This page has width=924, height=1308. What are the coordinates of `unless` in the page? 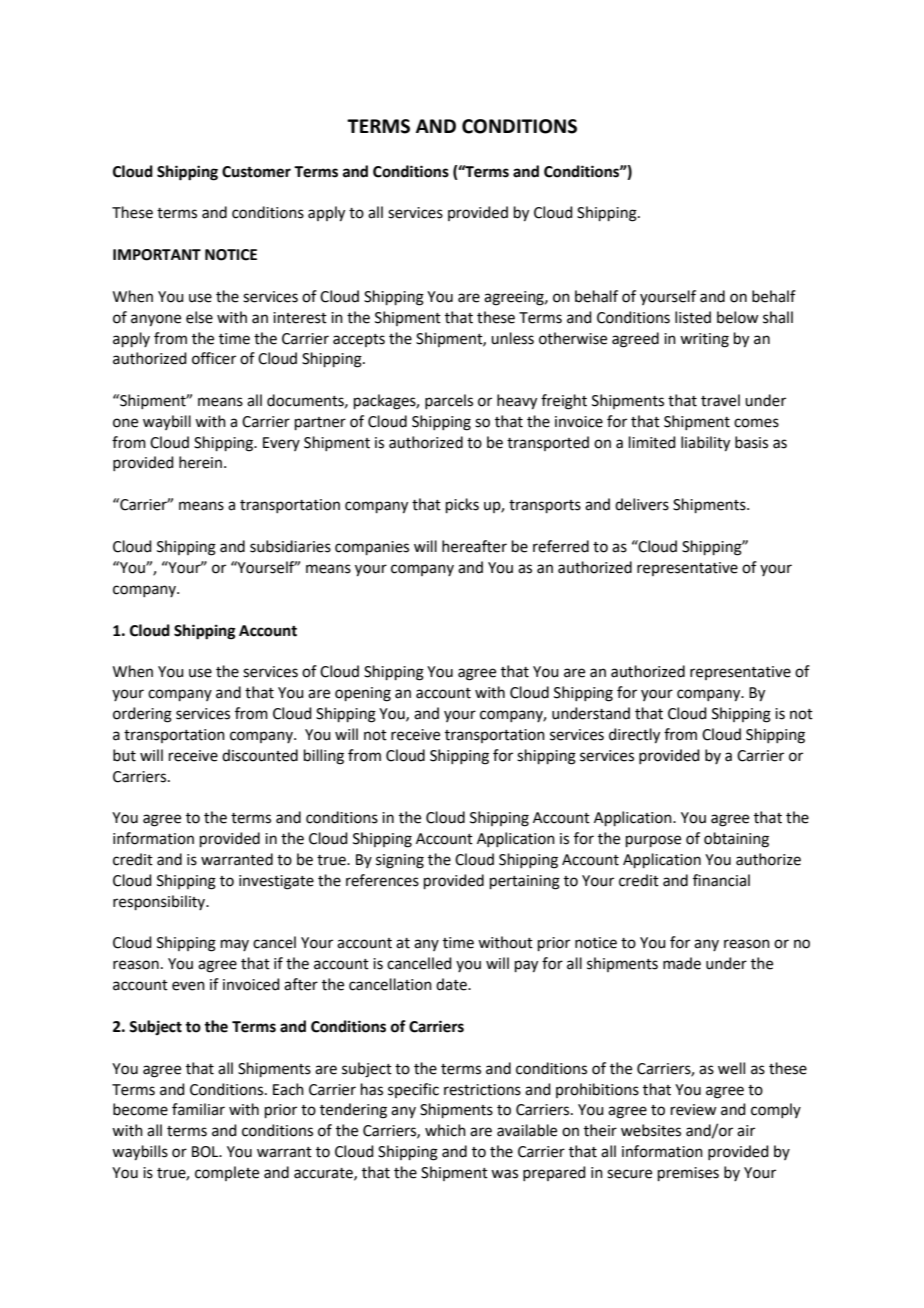 It's located at (512, 338).
